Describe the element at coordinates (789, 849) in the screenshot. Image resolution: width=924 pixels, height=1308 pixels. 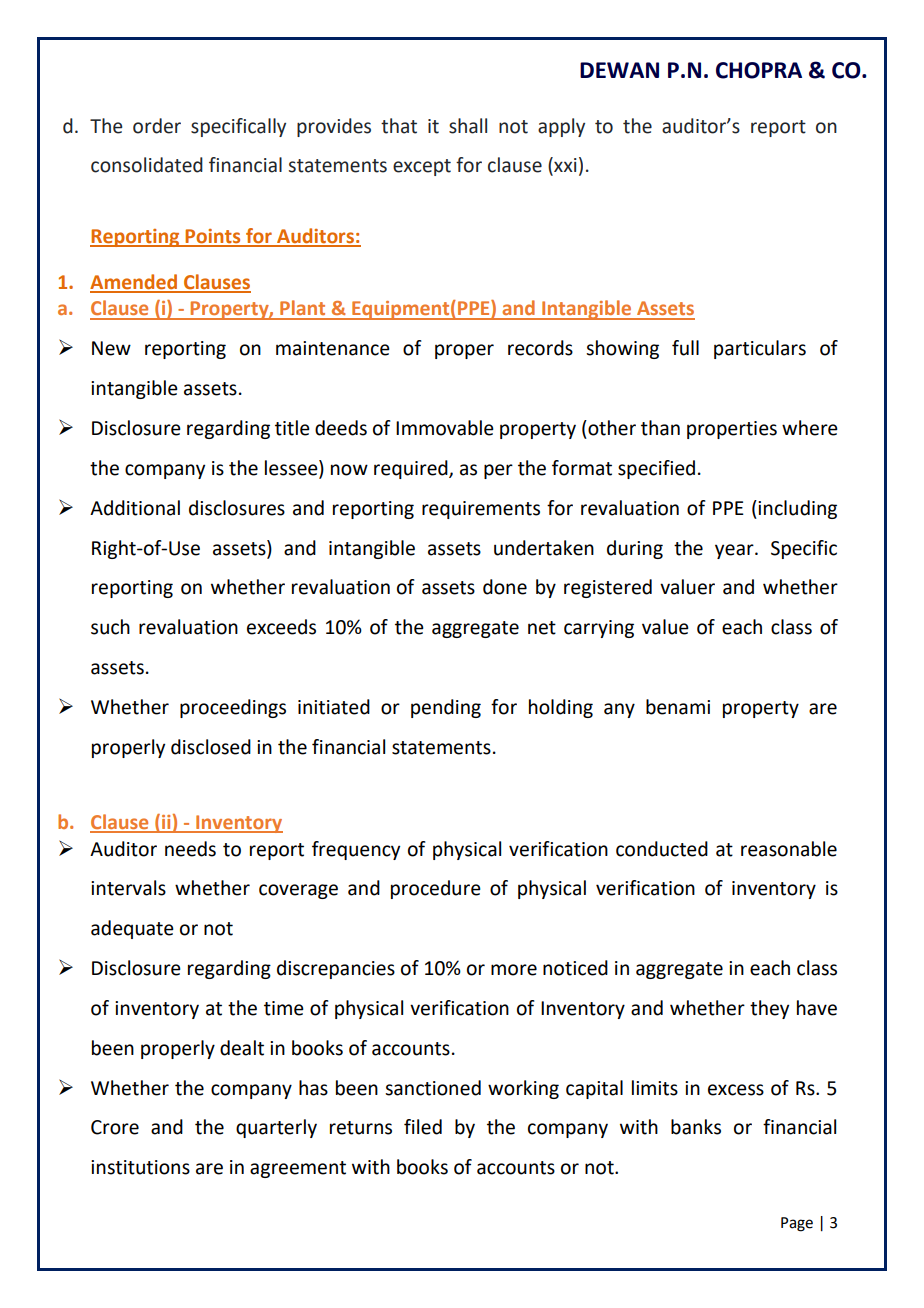
I see `reasonable` at that location.
